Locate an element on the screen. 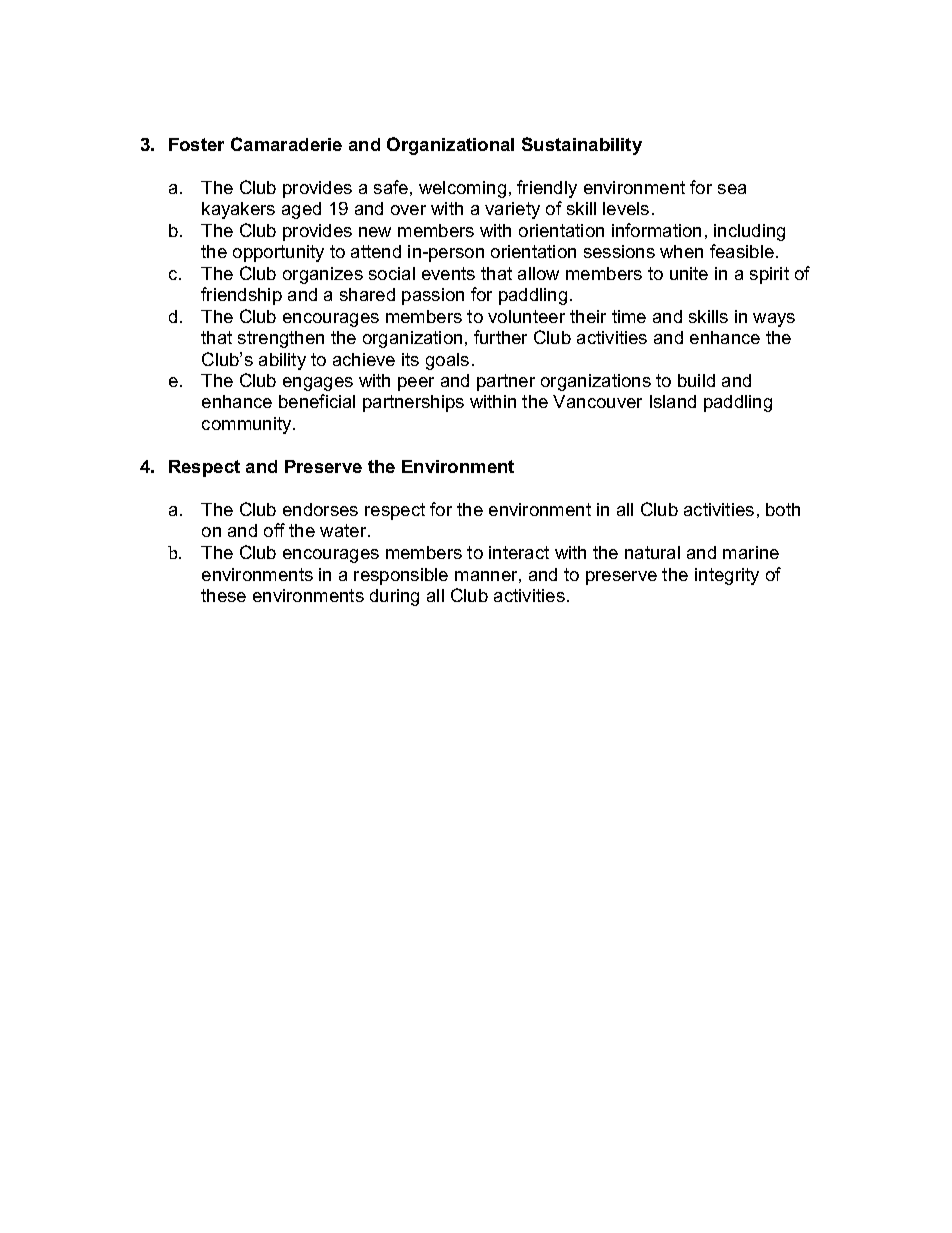  unite is located at coordinates (689, 273).
